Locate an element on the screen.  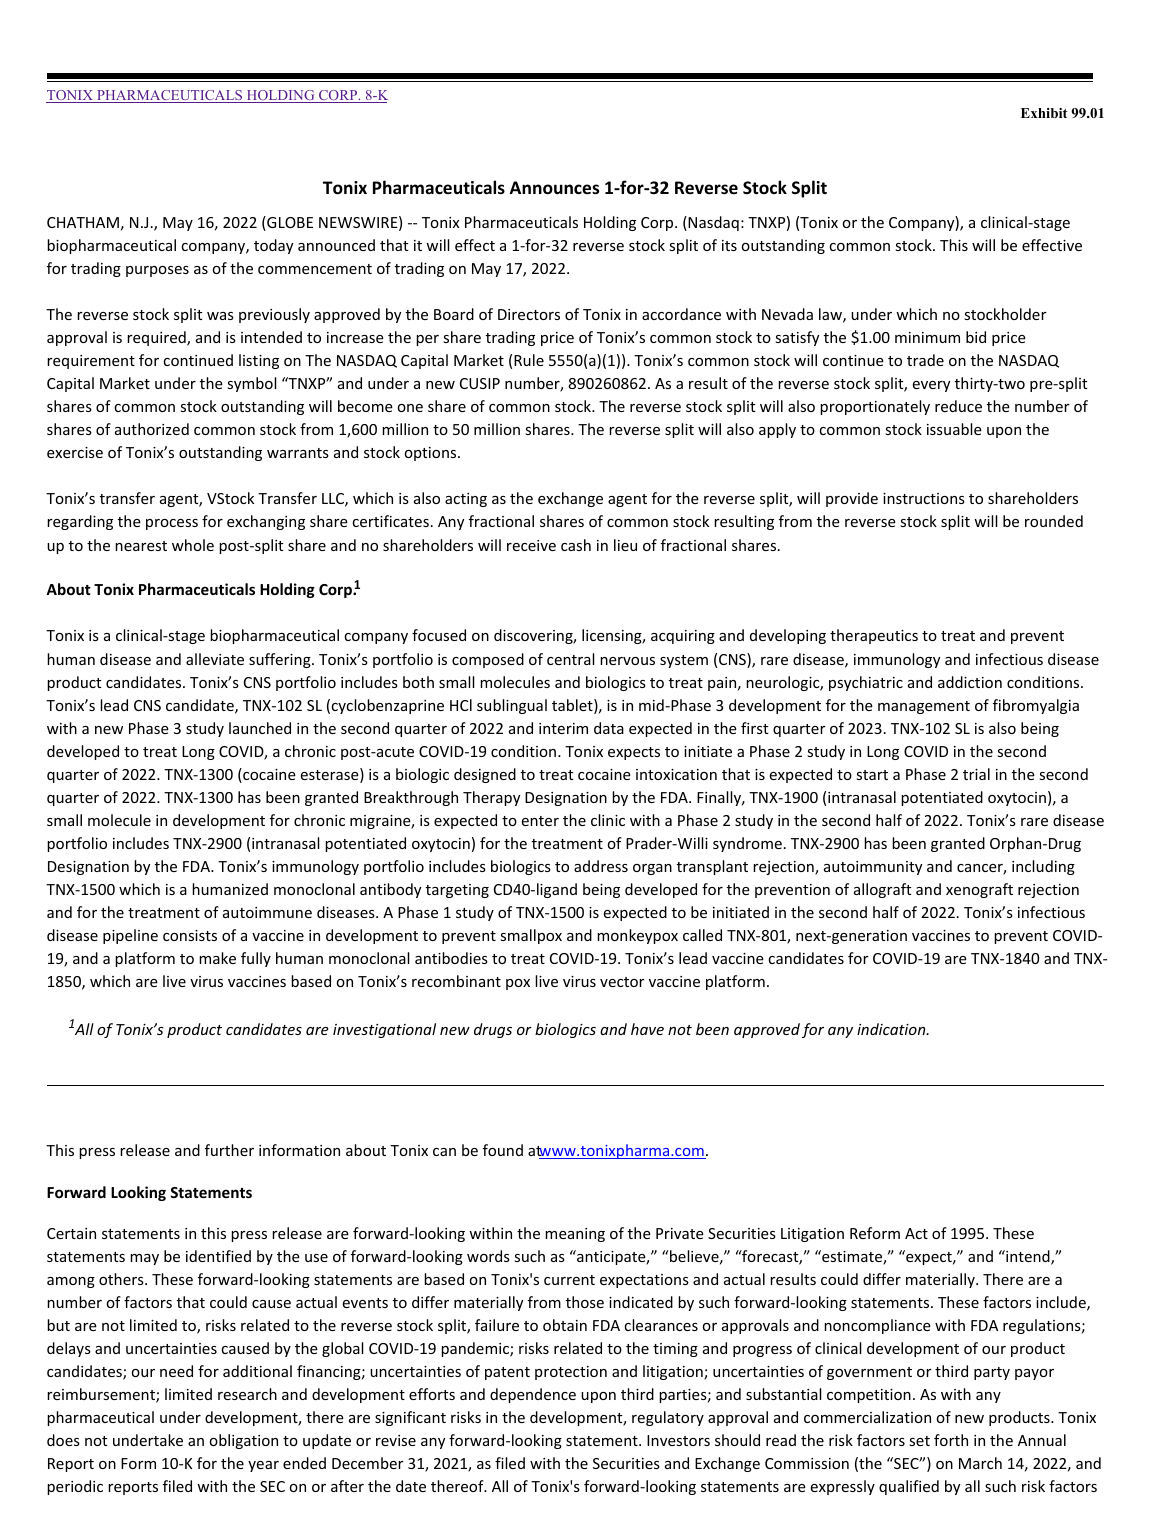
trial is located at coordinates (976, 774).
